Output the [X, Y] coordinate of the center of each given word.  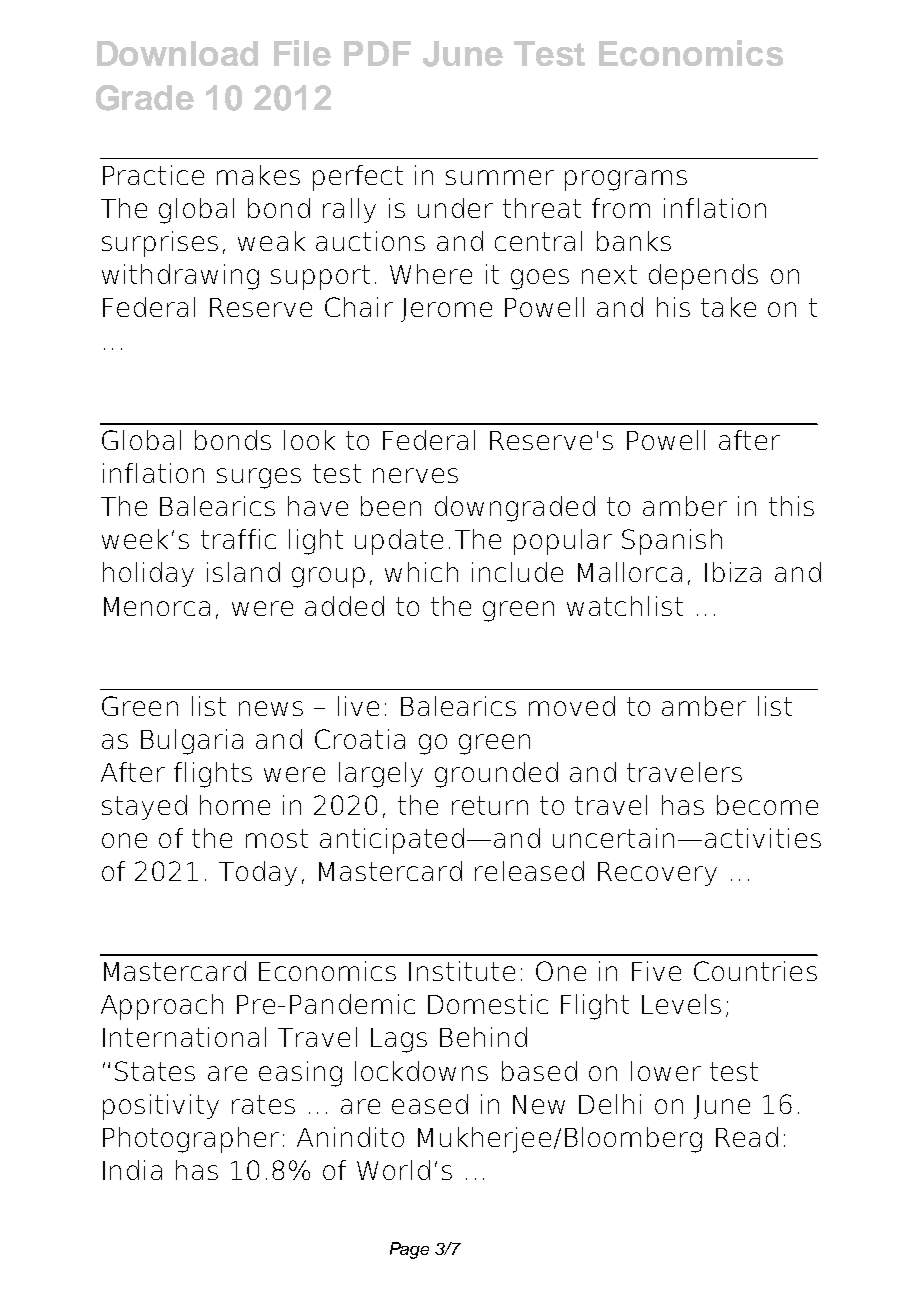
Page [409, 1250]
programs [626, 180]
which [421, 572]
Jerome [446, 310]
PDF [377, 53]
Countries [755, 971]
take [728, 307]
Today [258, 873]
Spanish [672, 542]
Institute [462, 971]
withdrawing [180, 277]
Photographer [191, 1140]
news [271, 708]
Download [177, 53]
